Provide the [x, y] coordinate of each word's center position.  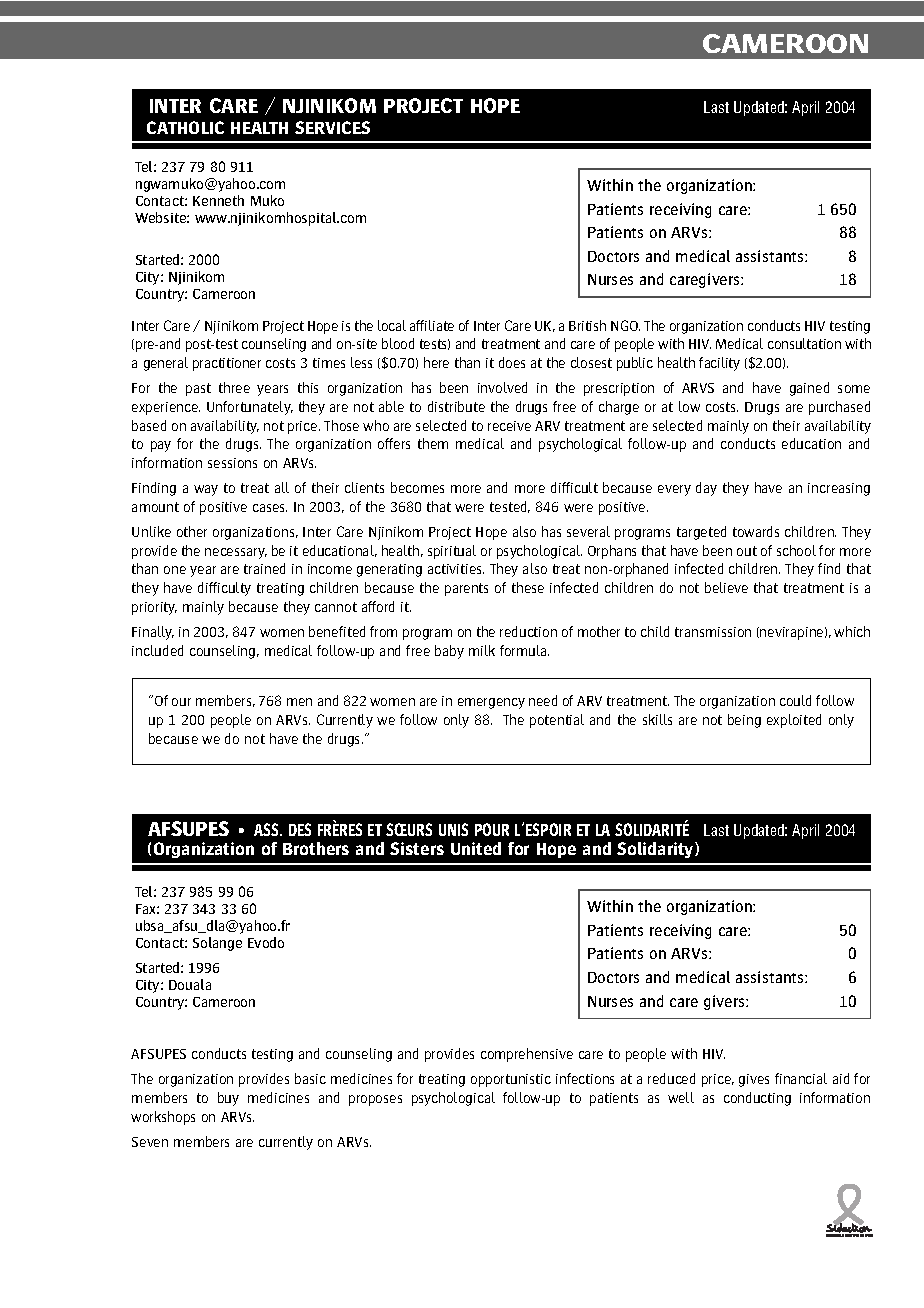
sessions [232, 463]
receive [509, 426]
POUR [492, 829]
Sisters [417, 848]
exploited [794, 721]
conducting [757, 1099]
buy [228, 1099]
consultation [804, 343]
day [706, 489]
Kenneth [218, 200]
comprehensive [527, 1055]
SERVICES [332, 127]
